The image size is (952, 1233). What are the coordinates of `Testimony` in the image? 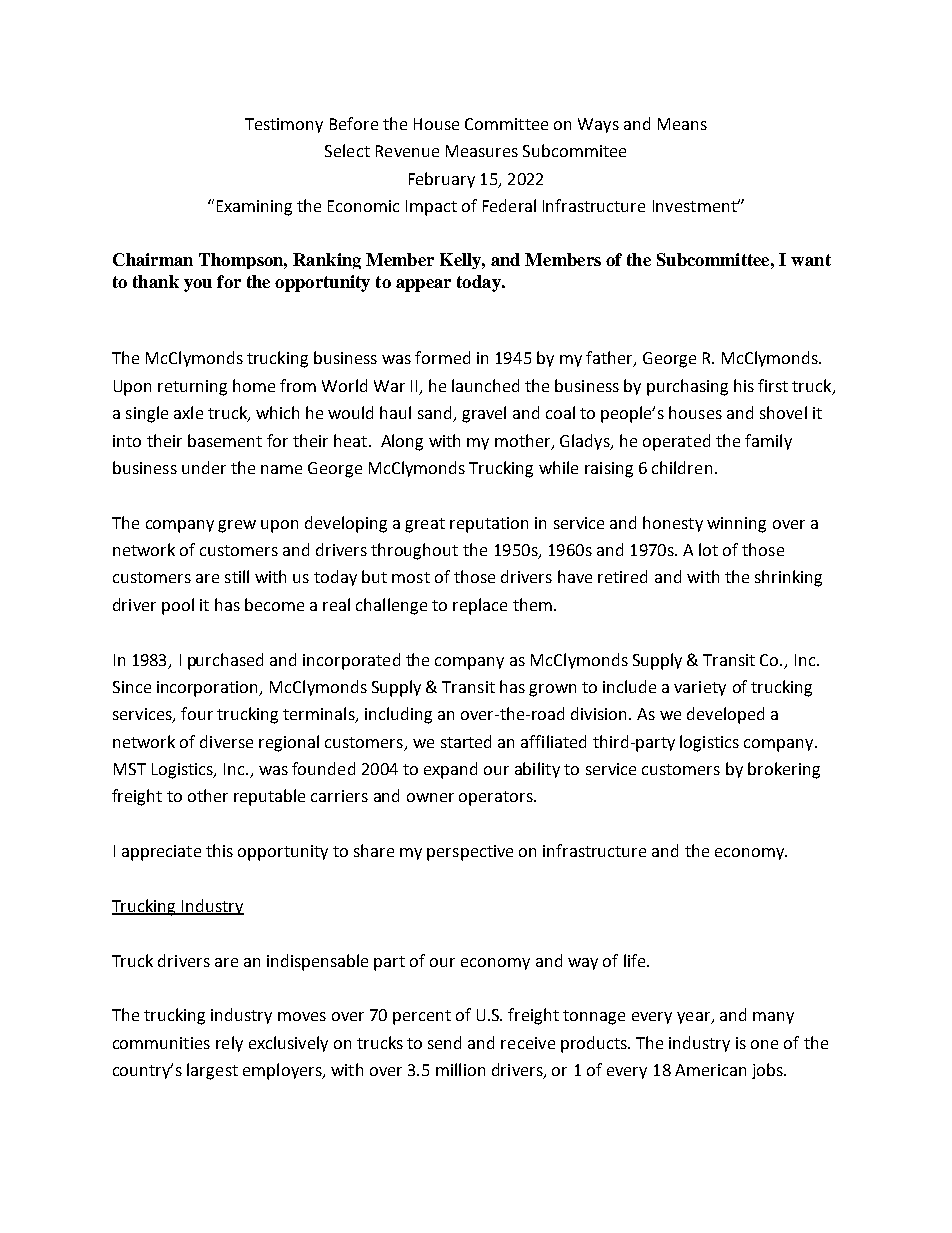 It's located at (284, 125).
